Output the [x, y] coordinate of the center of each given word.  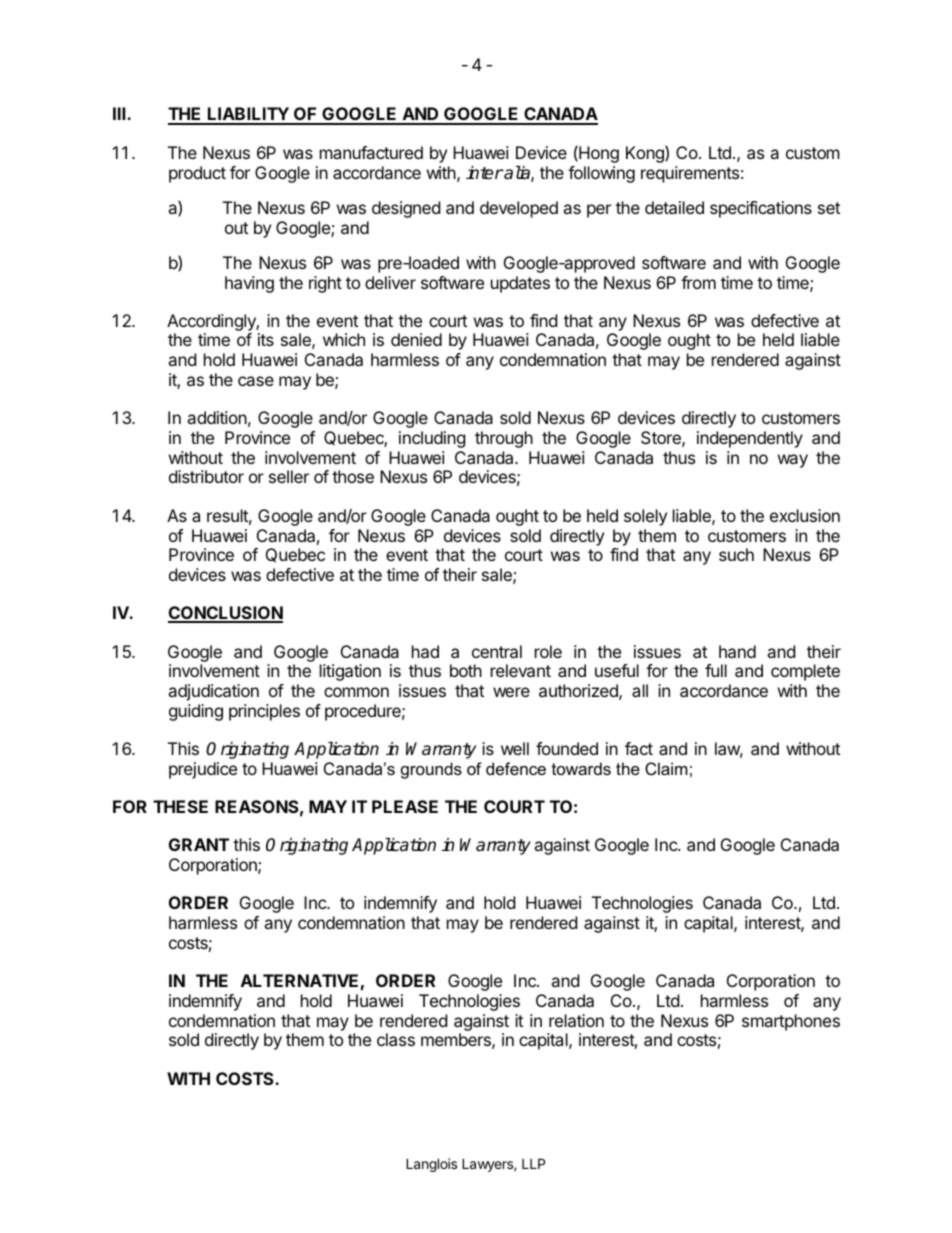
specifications [761, 209]
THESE [180, 806]
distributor [206, 476]
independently [750, 439]
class [396, 1039]
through [504, 439]
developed [519, 209]
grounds [431, 770]
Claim [666, 768]
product [197, 174]
